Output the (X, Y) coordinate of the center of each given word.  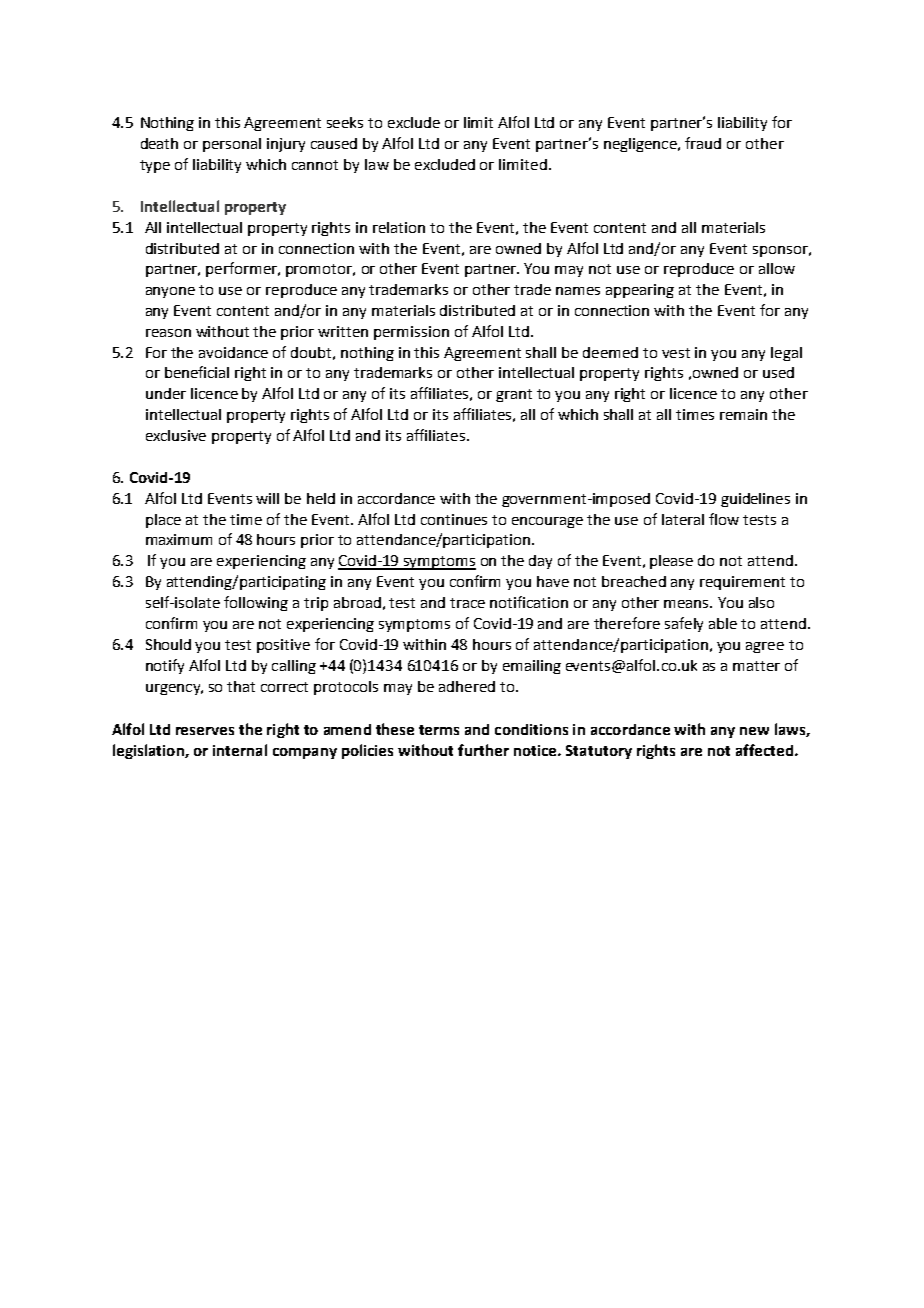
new (754, 731)
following (256, 603)
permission (411, 333)
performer (242, 269)
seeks (345, 122)
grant (514, 395)
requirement (742, 583)
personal (232, 145)
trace (467, 603)
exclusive (176, 435)
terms (439, 730)
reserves (205, 731)
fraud (703, 143)
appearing (640, 291)
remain (743, 414)
